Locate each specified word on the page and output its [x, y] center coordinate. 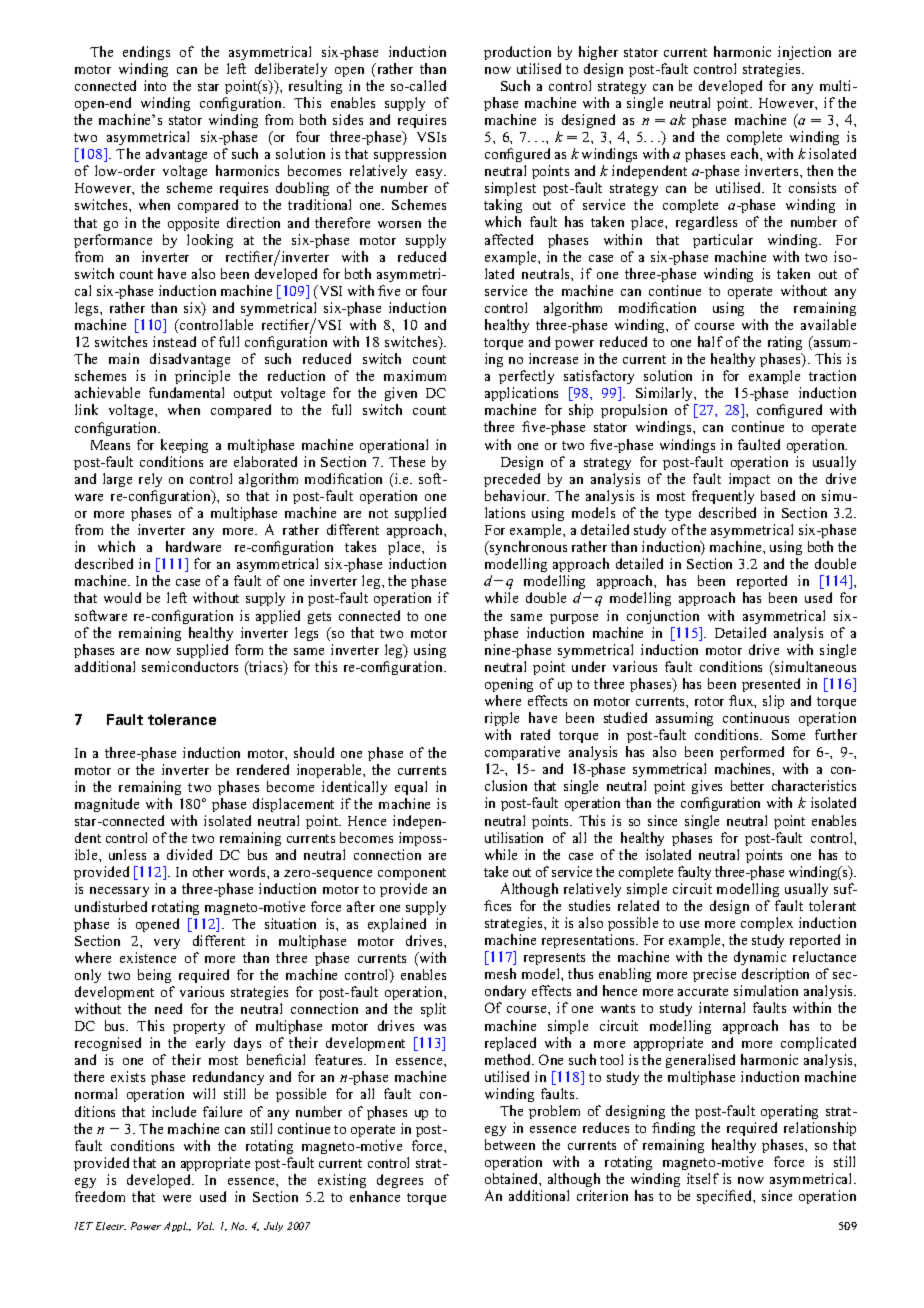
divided [189, 854]
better [747, 785]
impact [749, 480]
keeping [184, 446]
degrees [400, 1181]
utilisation [514, 837]
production [517, 53]
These [407, 461]
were [177, 1198]
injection [804, 53]
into [155, 85]
